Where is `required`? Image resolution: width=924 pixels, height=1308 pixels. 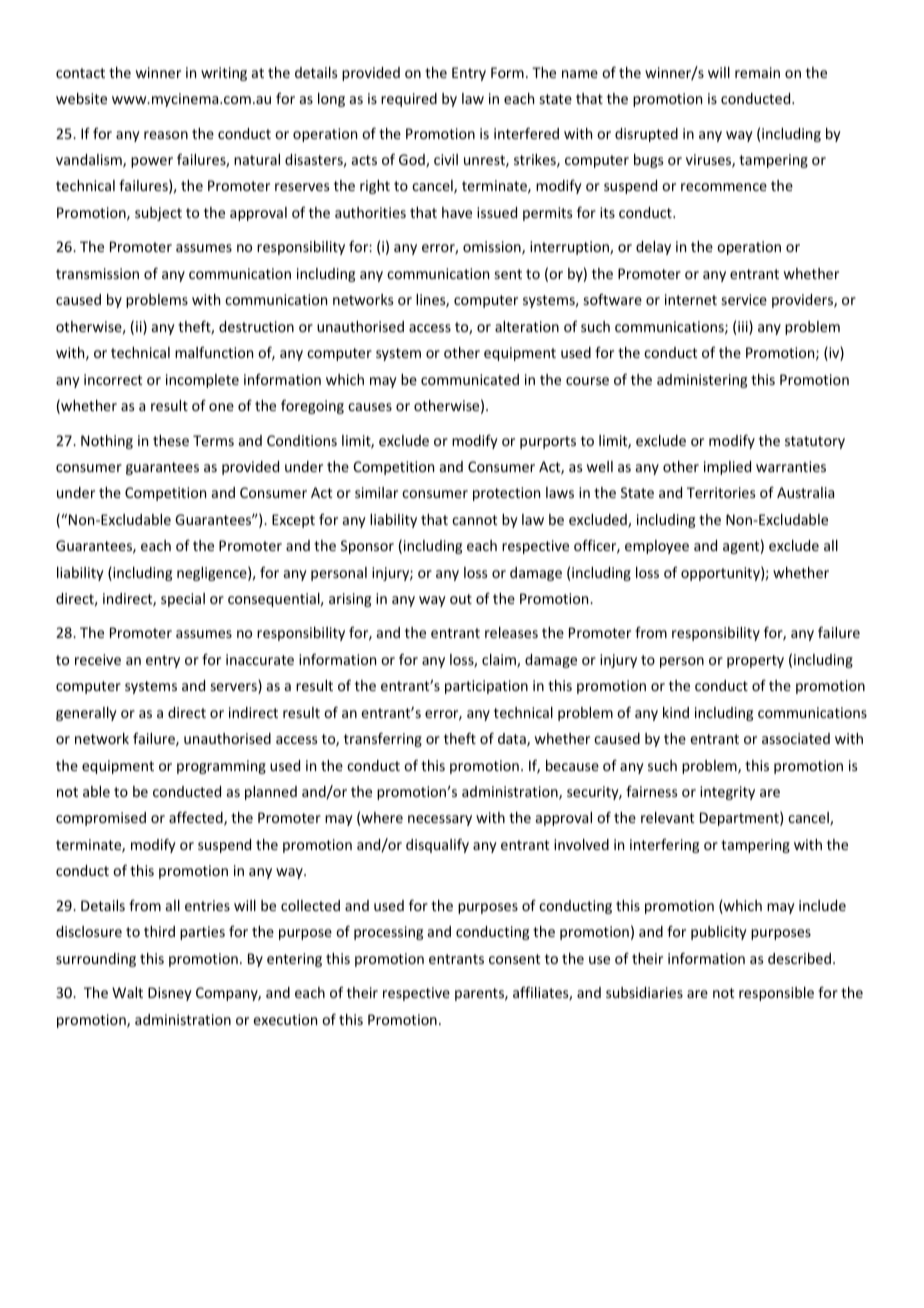
required is located at coordinates (409, 100).
